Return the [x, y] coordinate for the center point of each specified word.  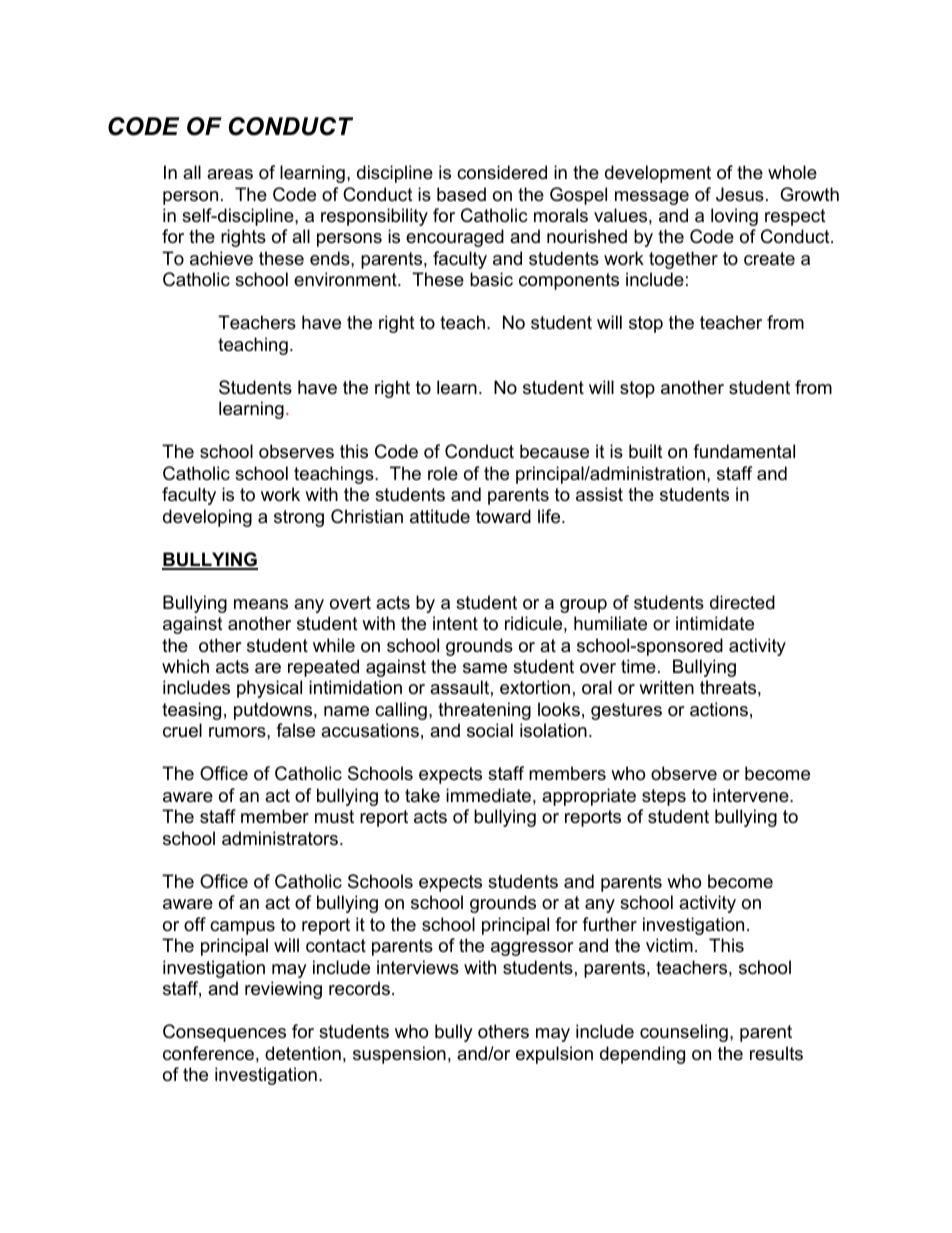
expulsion [554, 1055]
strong [299, 518]
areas [230, 174]
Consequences [224, 1033]
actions [719, 709]
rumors [238, 732]
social [490, 730]
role [443, 473]
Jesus [740, 194]
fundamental [744, 451]
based [461, 194]
